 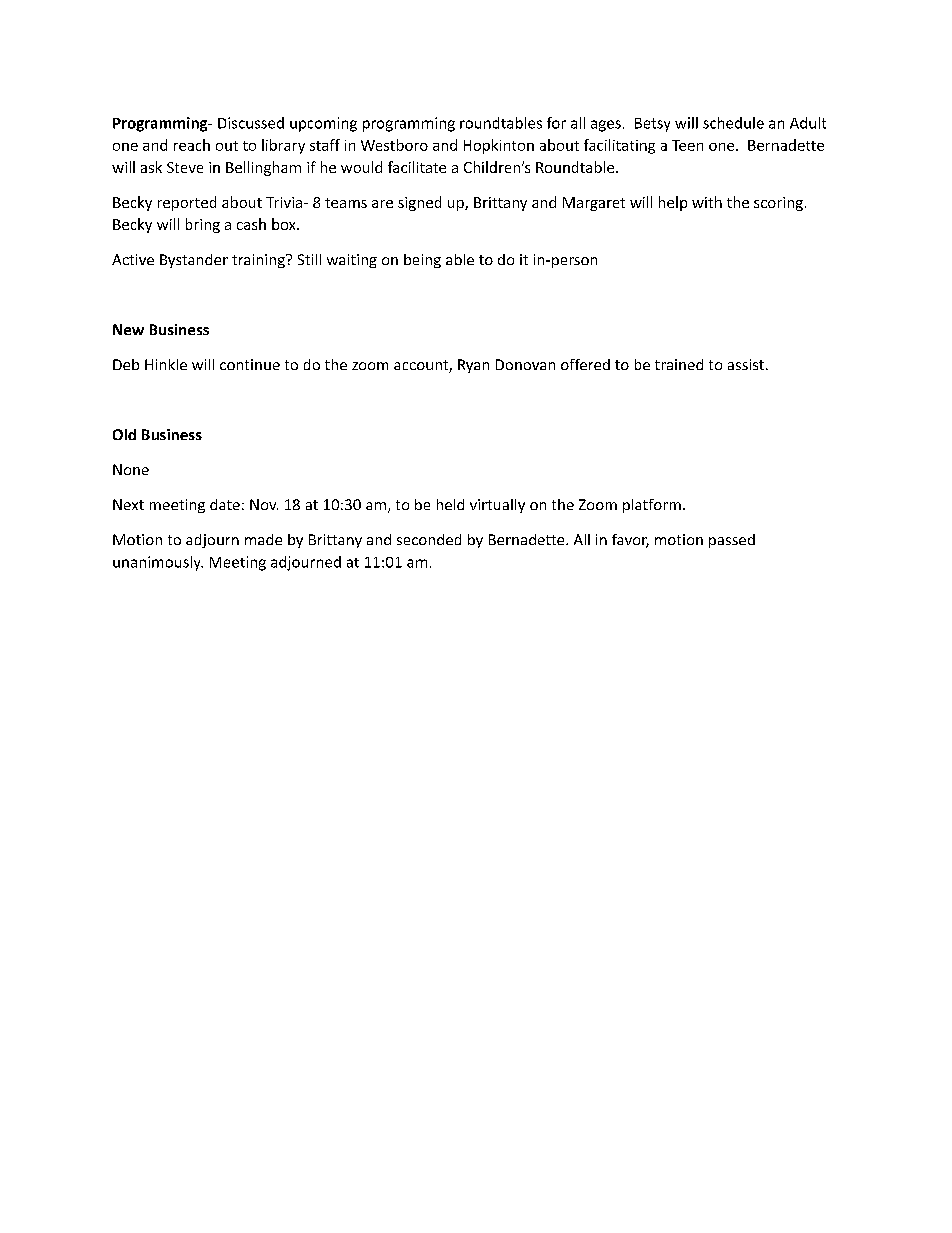 What do you see at coordinates (394, 145) in the screenshot?
I see `Westboro` at bounding box center [394, 145].
